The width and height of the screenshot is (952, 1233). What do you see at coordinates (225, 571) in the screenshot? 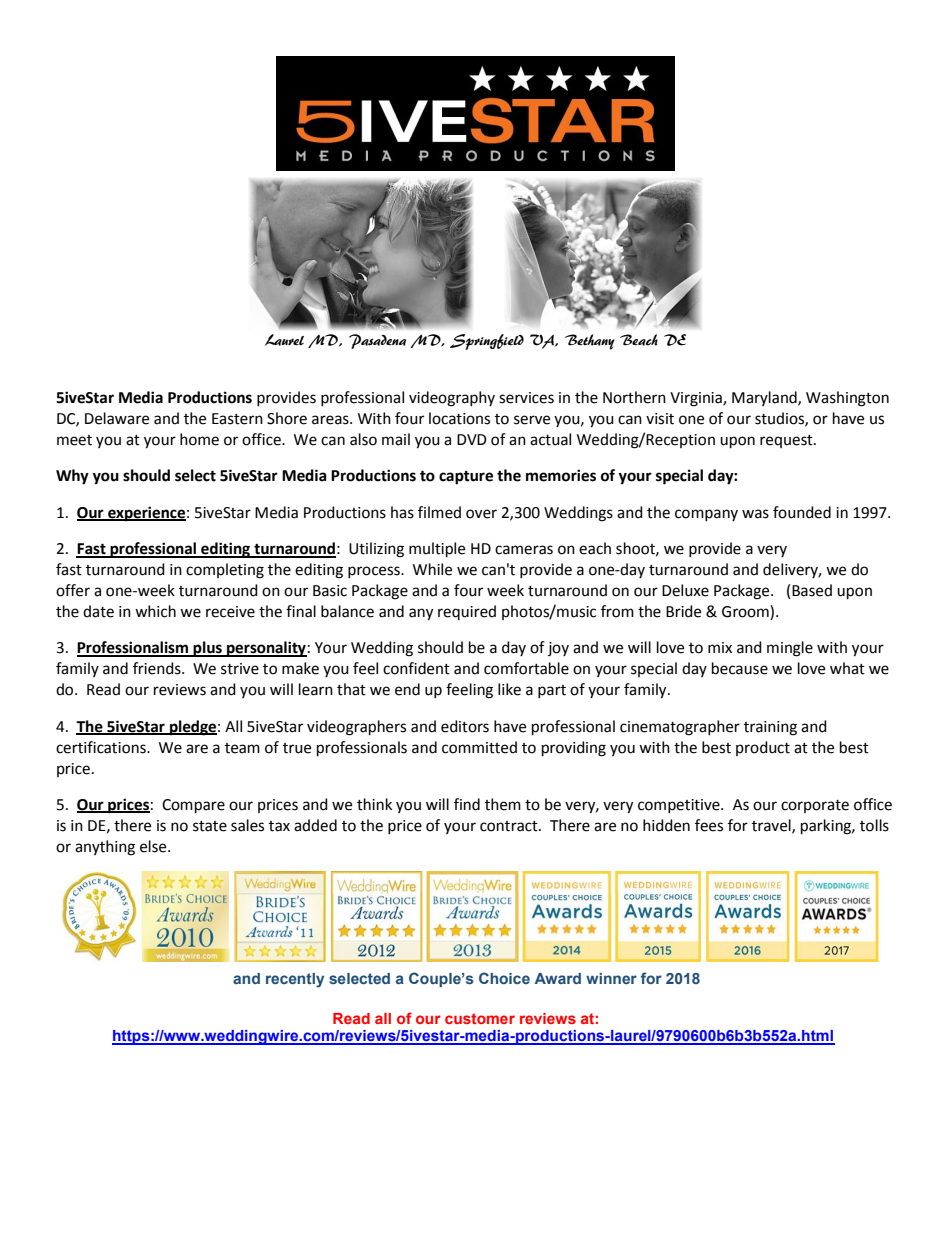
I see `completing` at bounding box center [225, 571].
